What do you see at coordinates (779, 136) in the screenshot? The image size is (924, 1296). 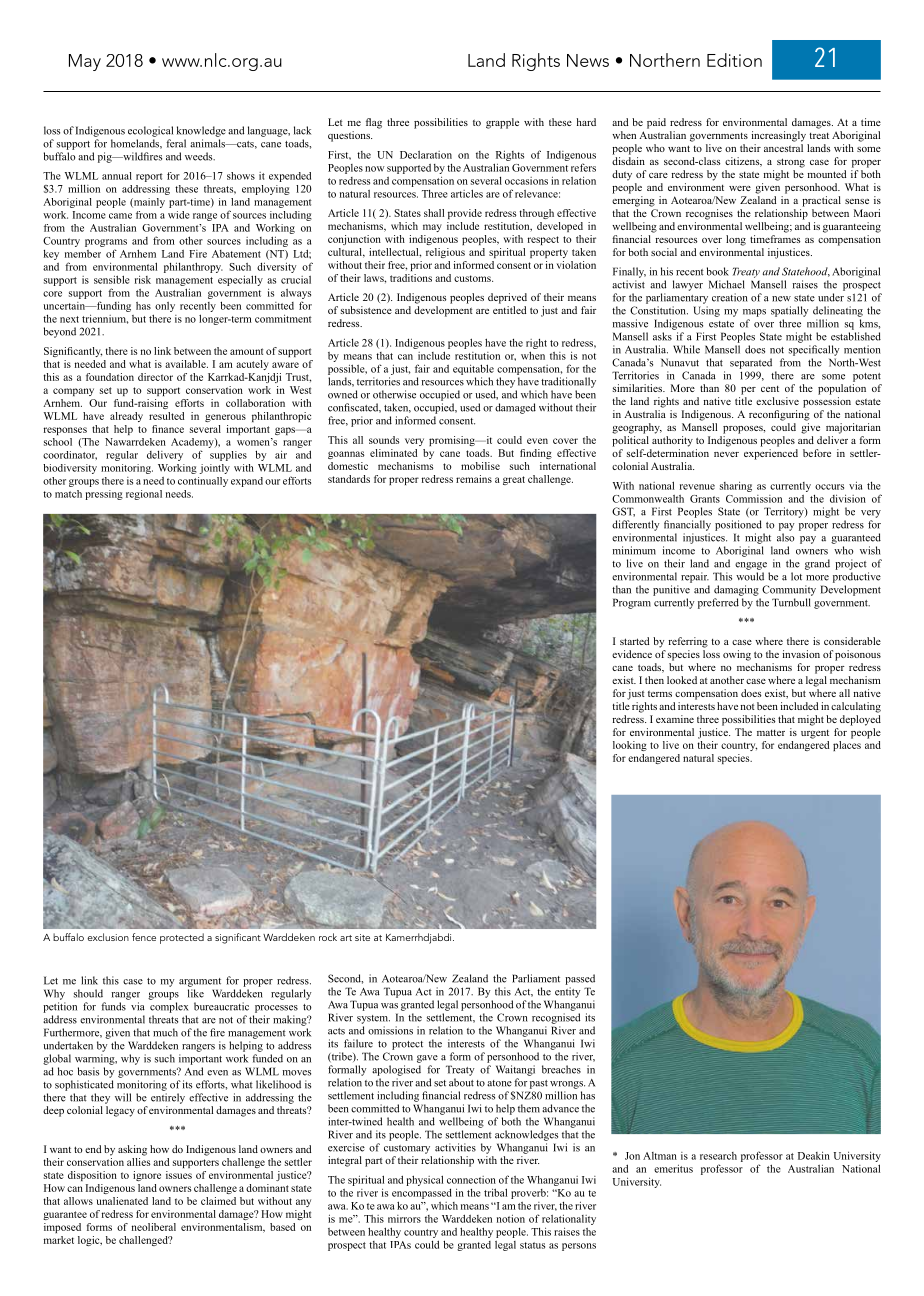 I see `increasingly` at bounding box center [779, 136].
